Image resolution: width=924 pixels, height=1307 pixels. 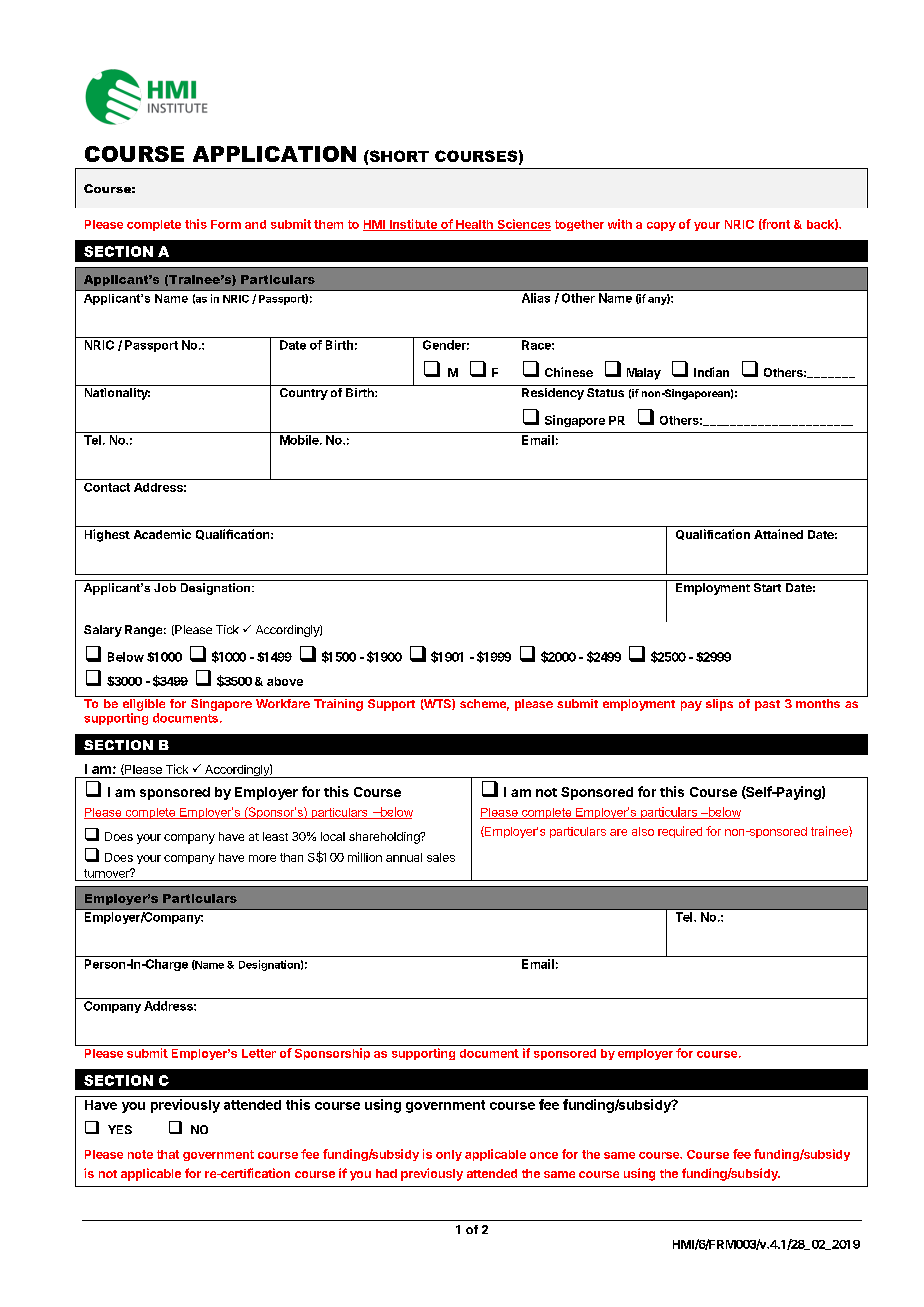 I want to click on only, so click(x=449, y=1155).
